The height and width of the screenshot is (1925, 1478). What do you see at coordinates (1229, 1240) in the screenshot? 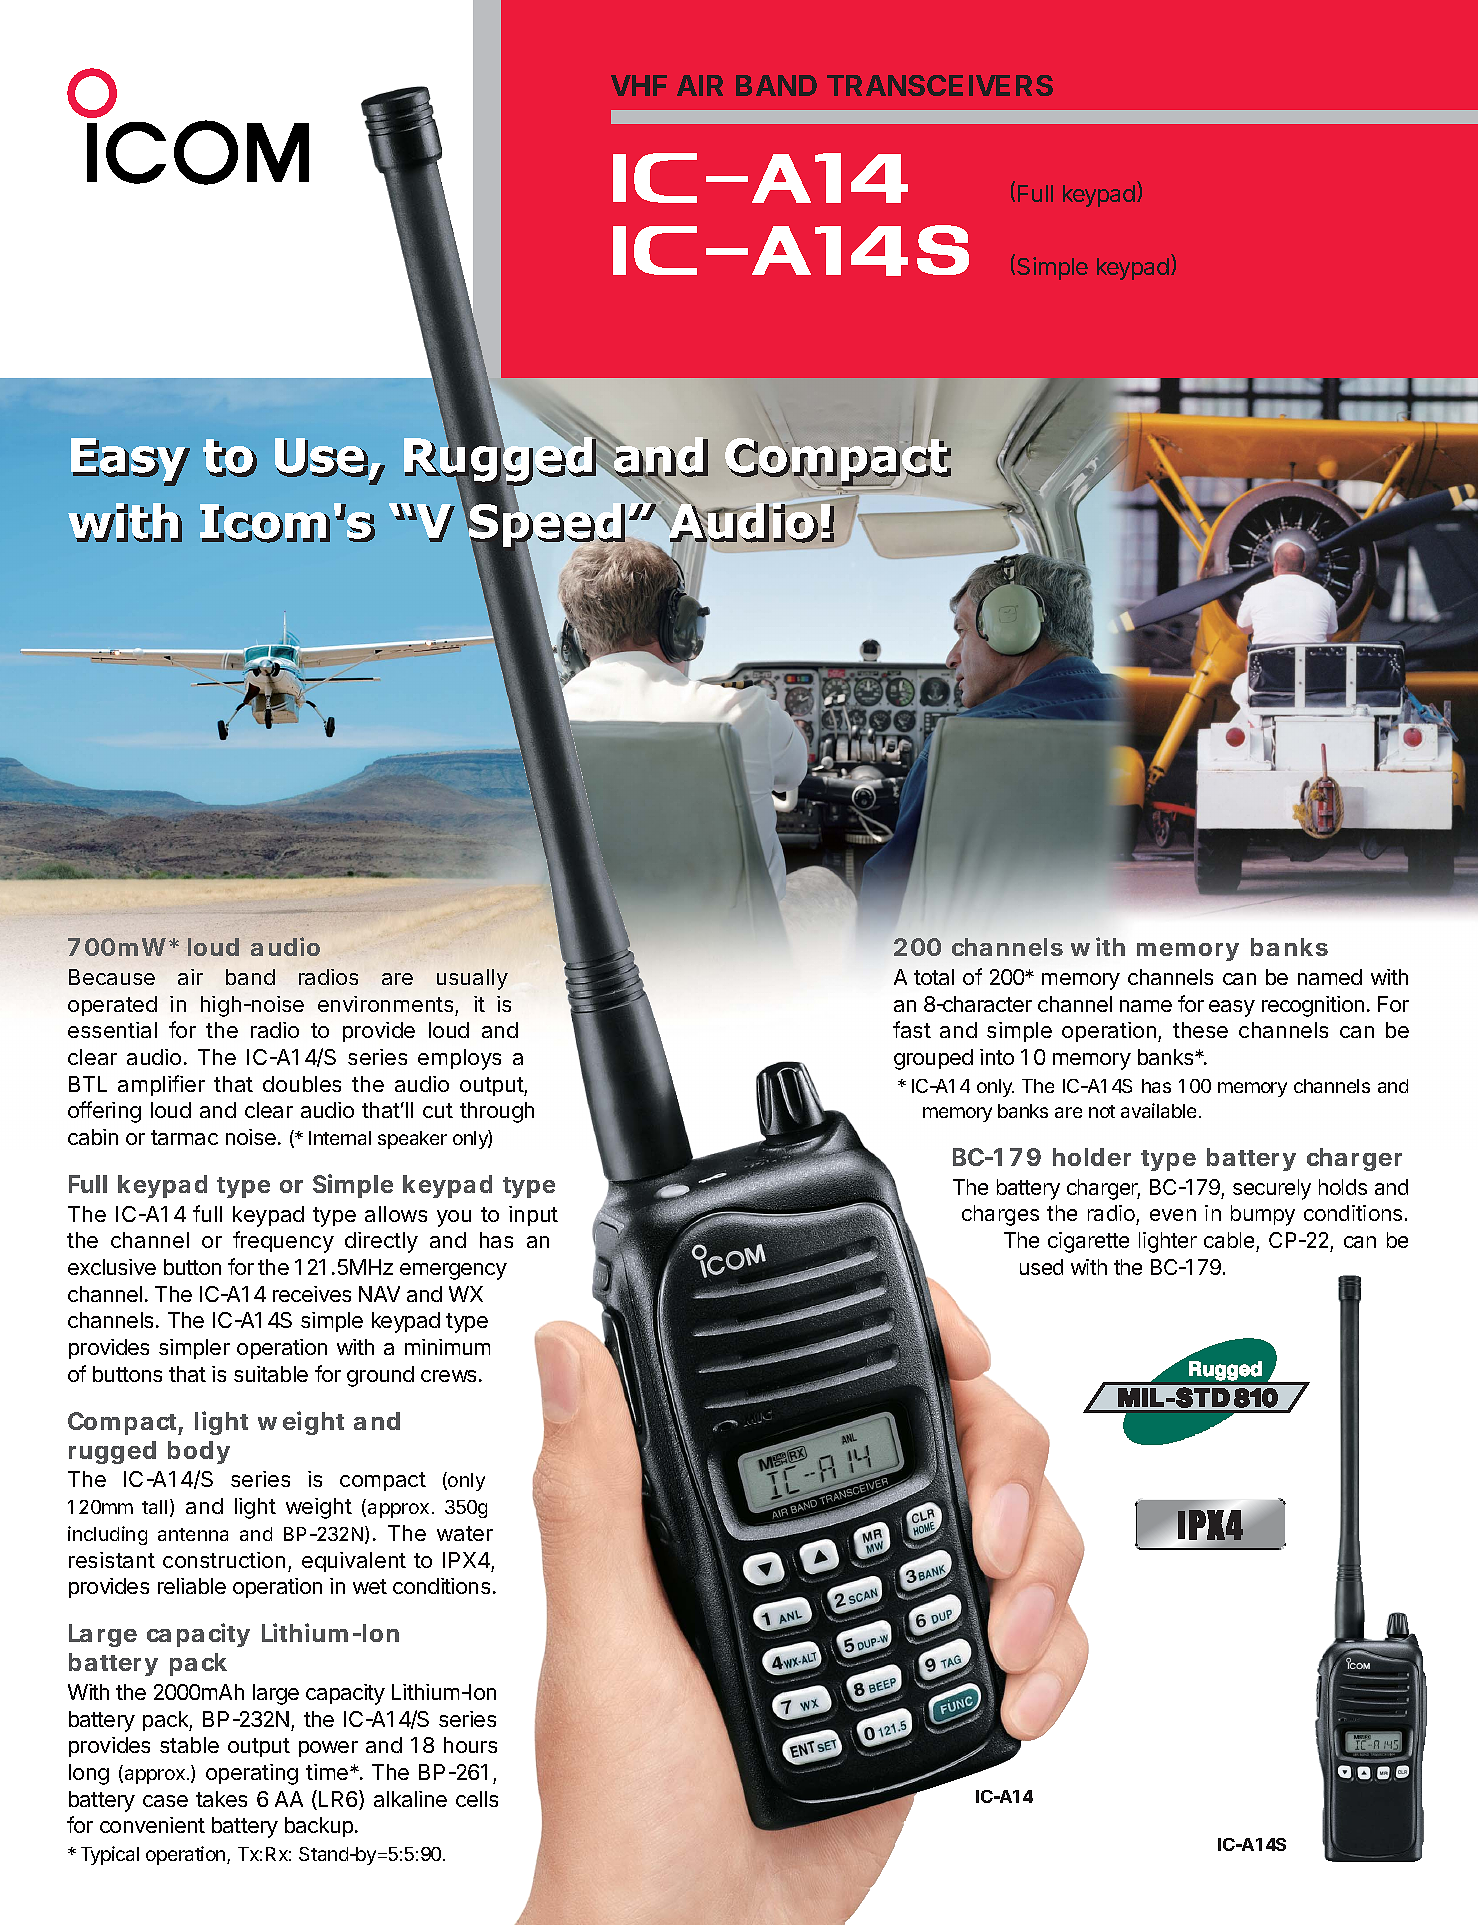
I see `cable` at bounding box center [1229, 1240].
